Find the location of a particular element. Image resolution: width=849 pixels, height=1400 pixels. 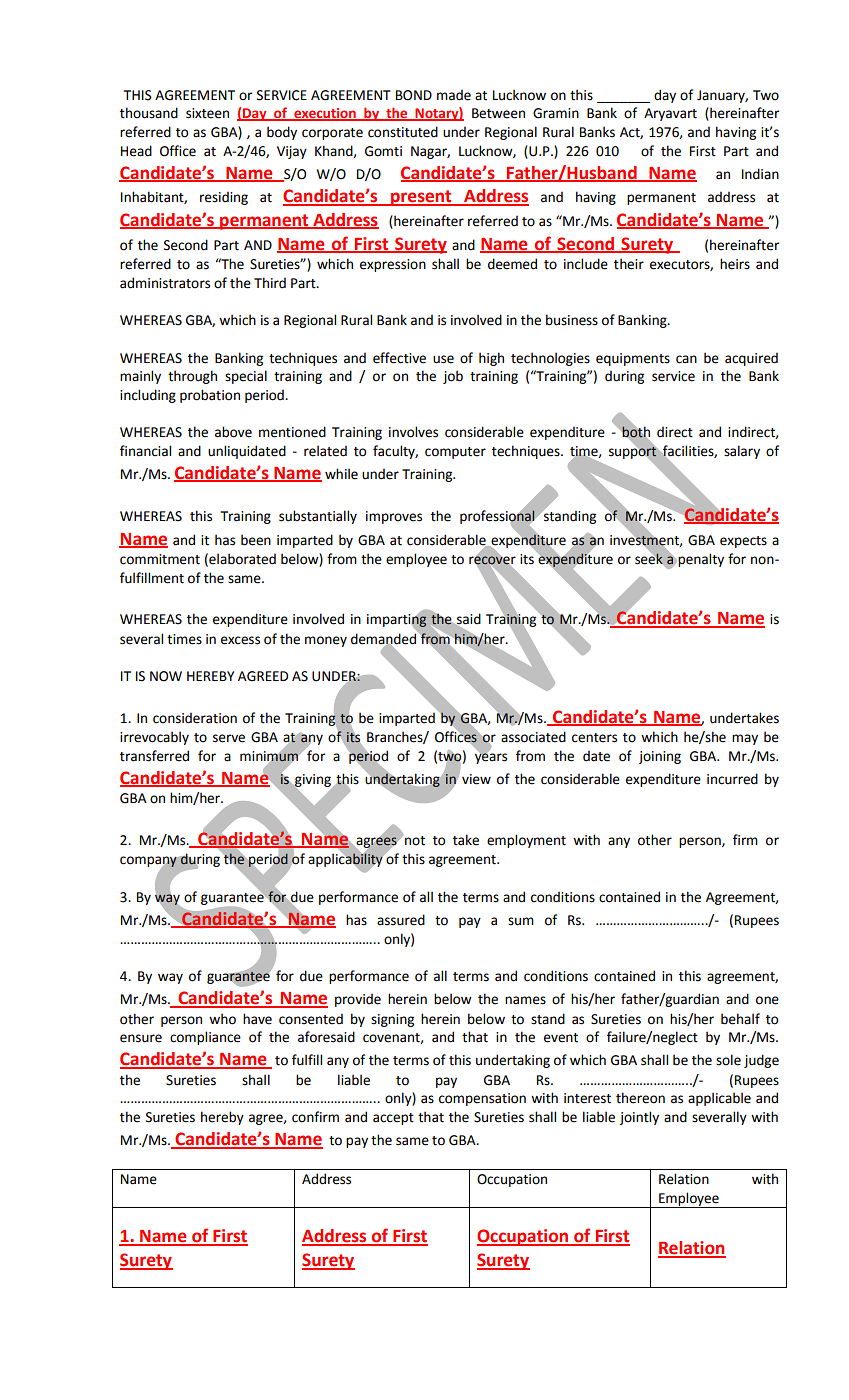

incurred is located at coordinates (732, 779).
